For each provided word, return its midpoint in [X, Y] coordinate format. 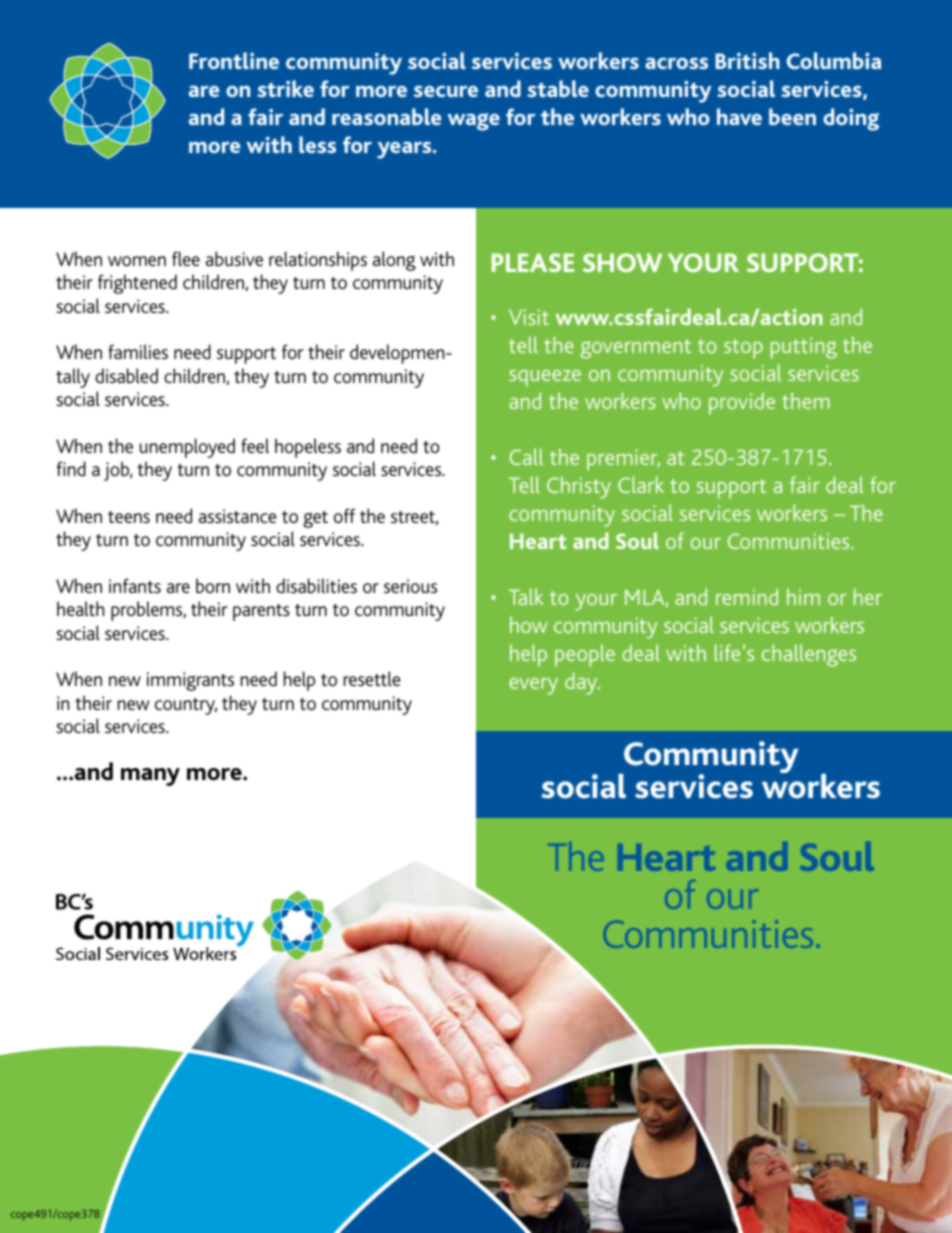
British [747, 60]
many [150, 777]
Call [526, 456]
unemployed [187, 448]
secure [446, 91]
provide [742, 403]
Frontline [234, 60]
